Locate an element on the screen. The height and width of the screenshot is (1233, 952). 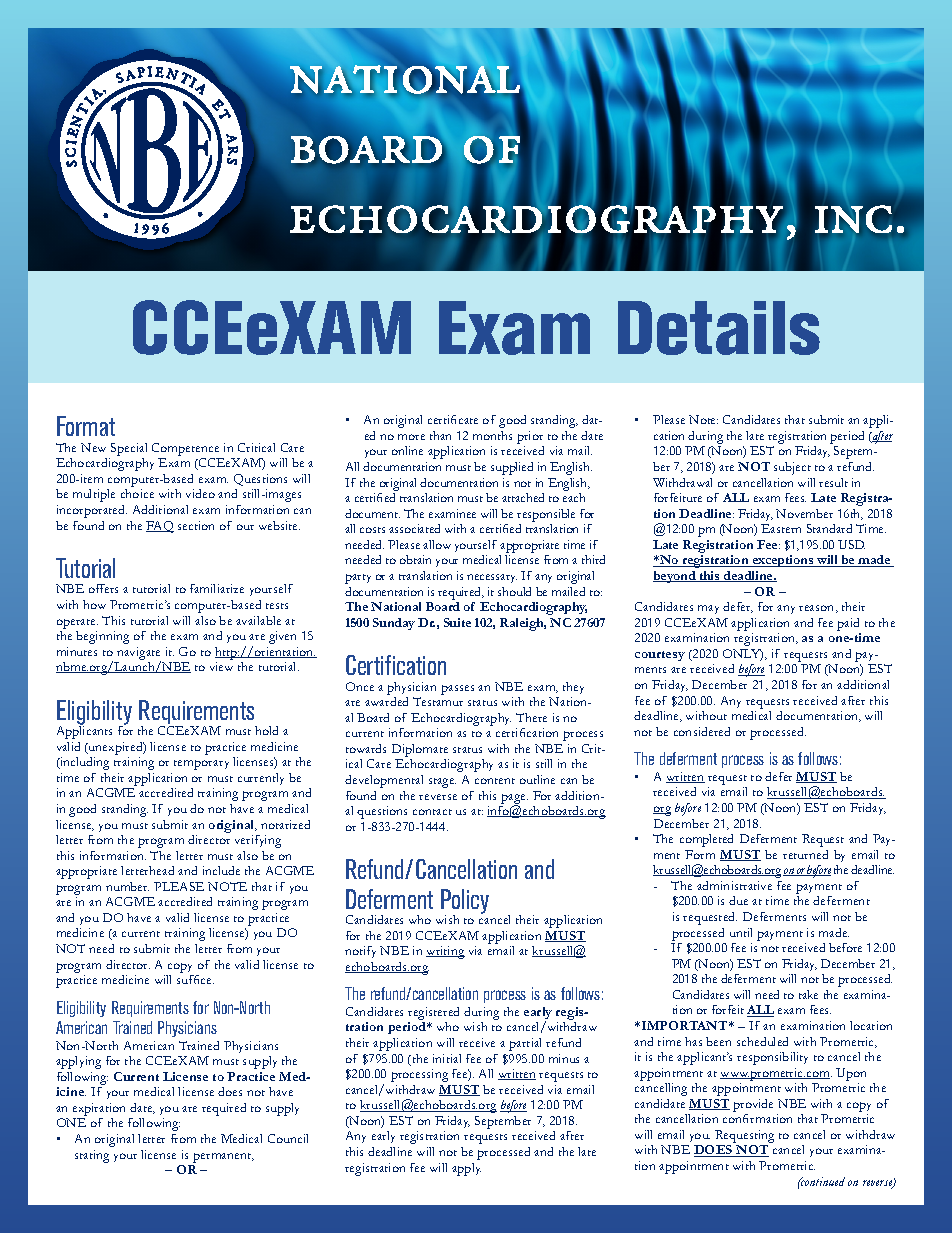
initial is located at coordinates (447, 1058).
